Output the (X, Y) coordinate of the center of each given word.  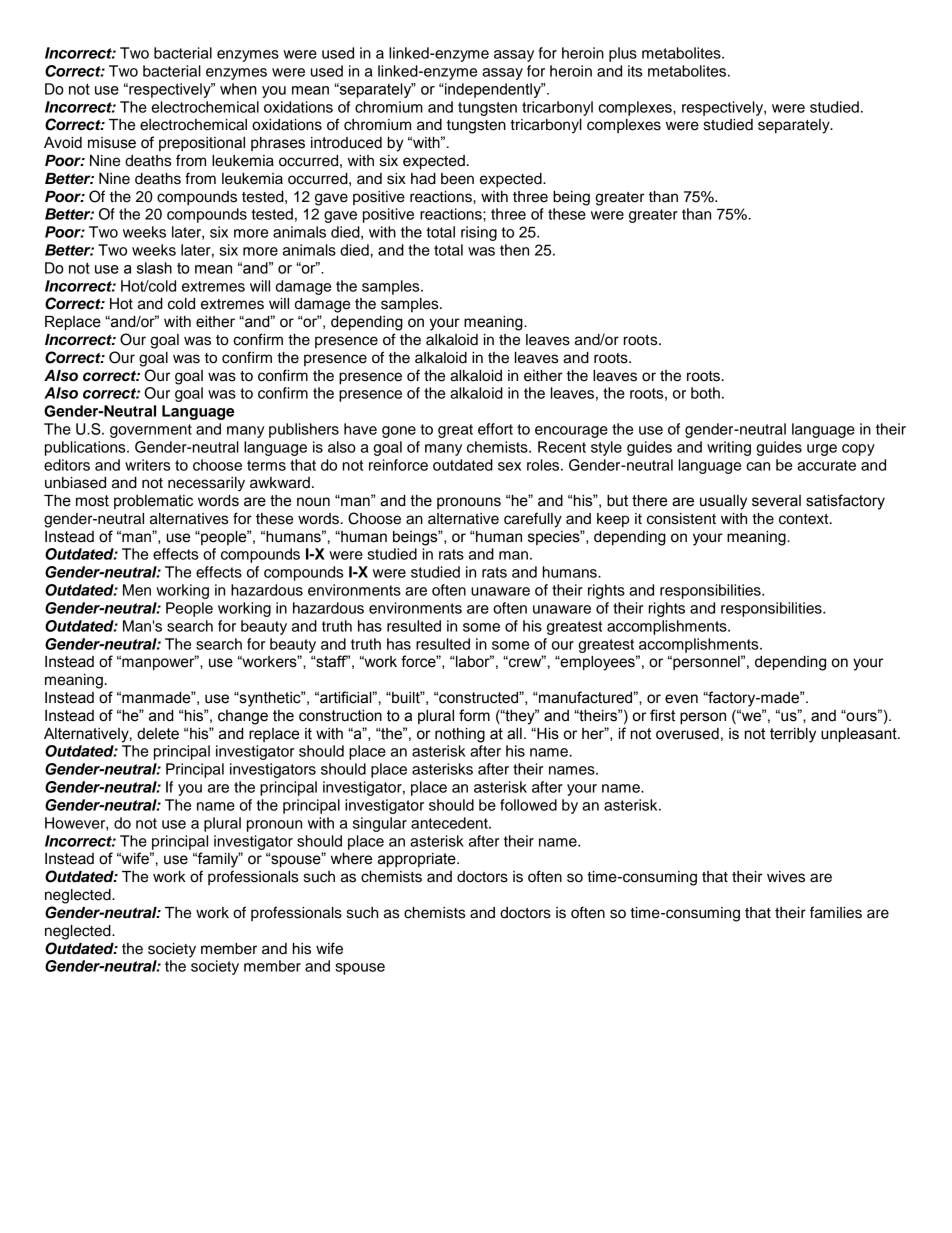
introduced (346, 143)
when (238, 89)
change (243, 717)
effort (495, 429)
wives (786, 877)
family (218, 860)
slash (154, 268)
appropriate (418, 860)
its (635, 71)
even (681, 699)
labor (473, 661)
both (705, 393)
